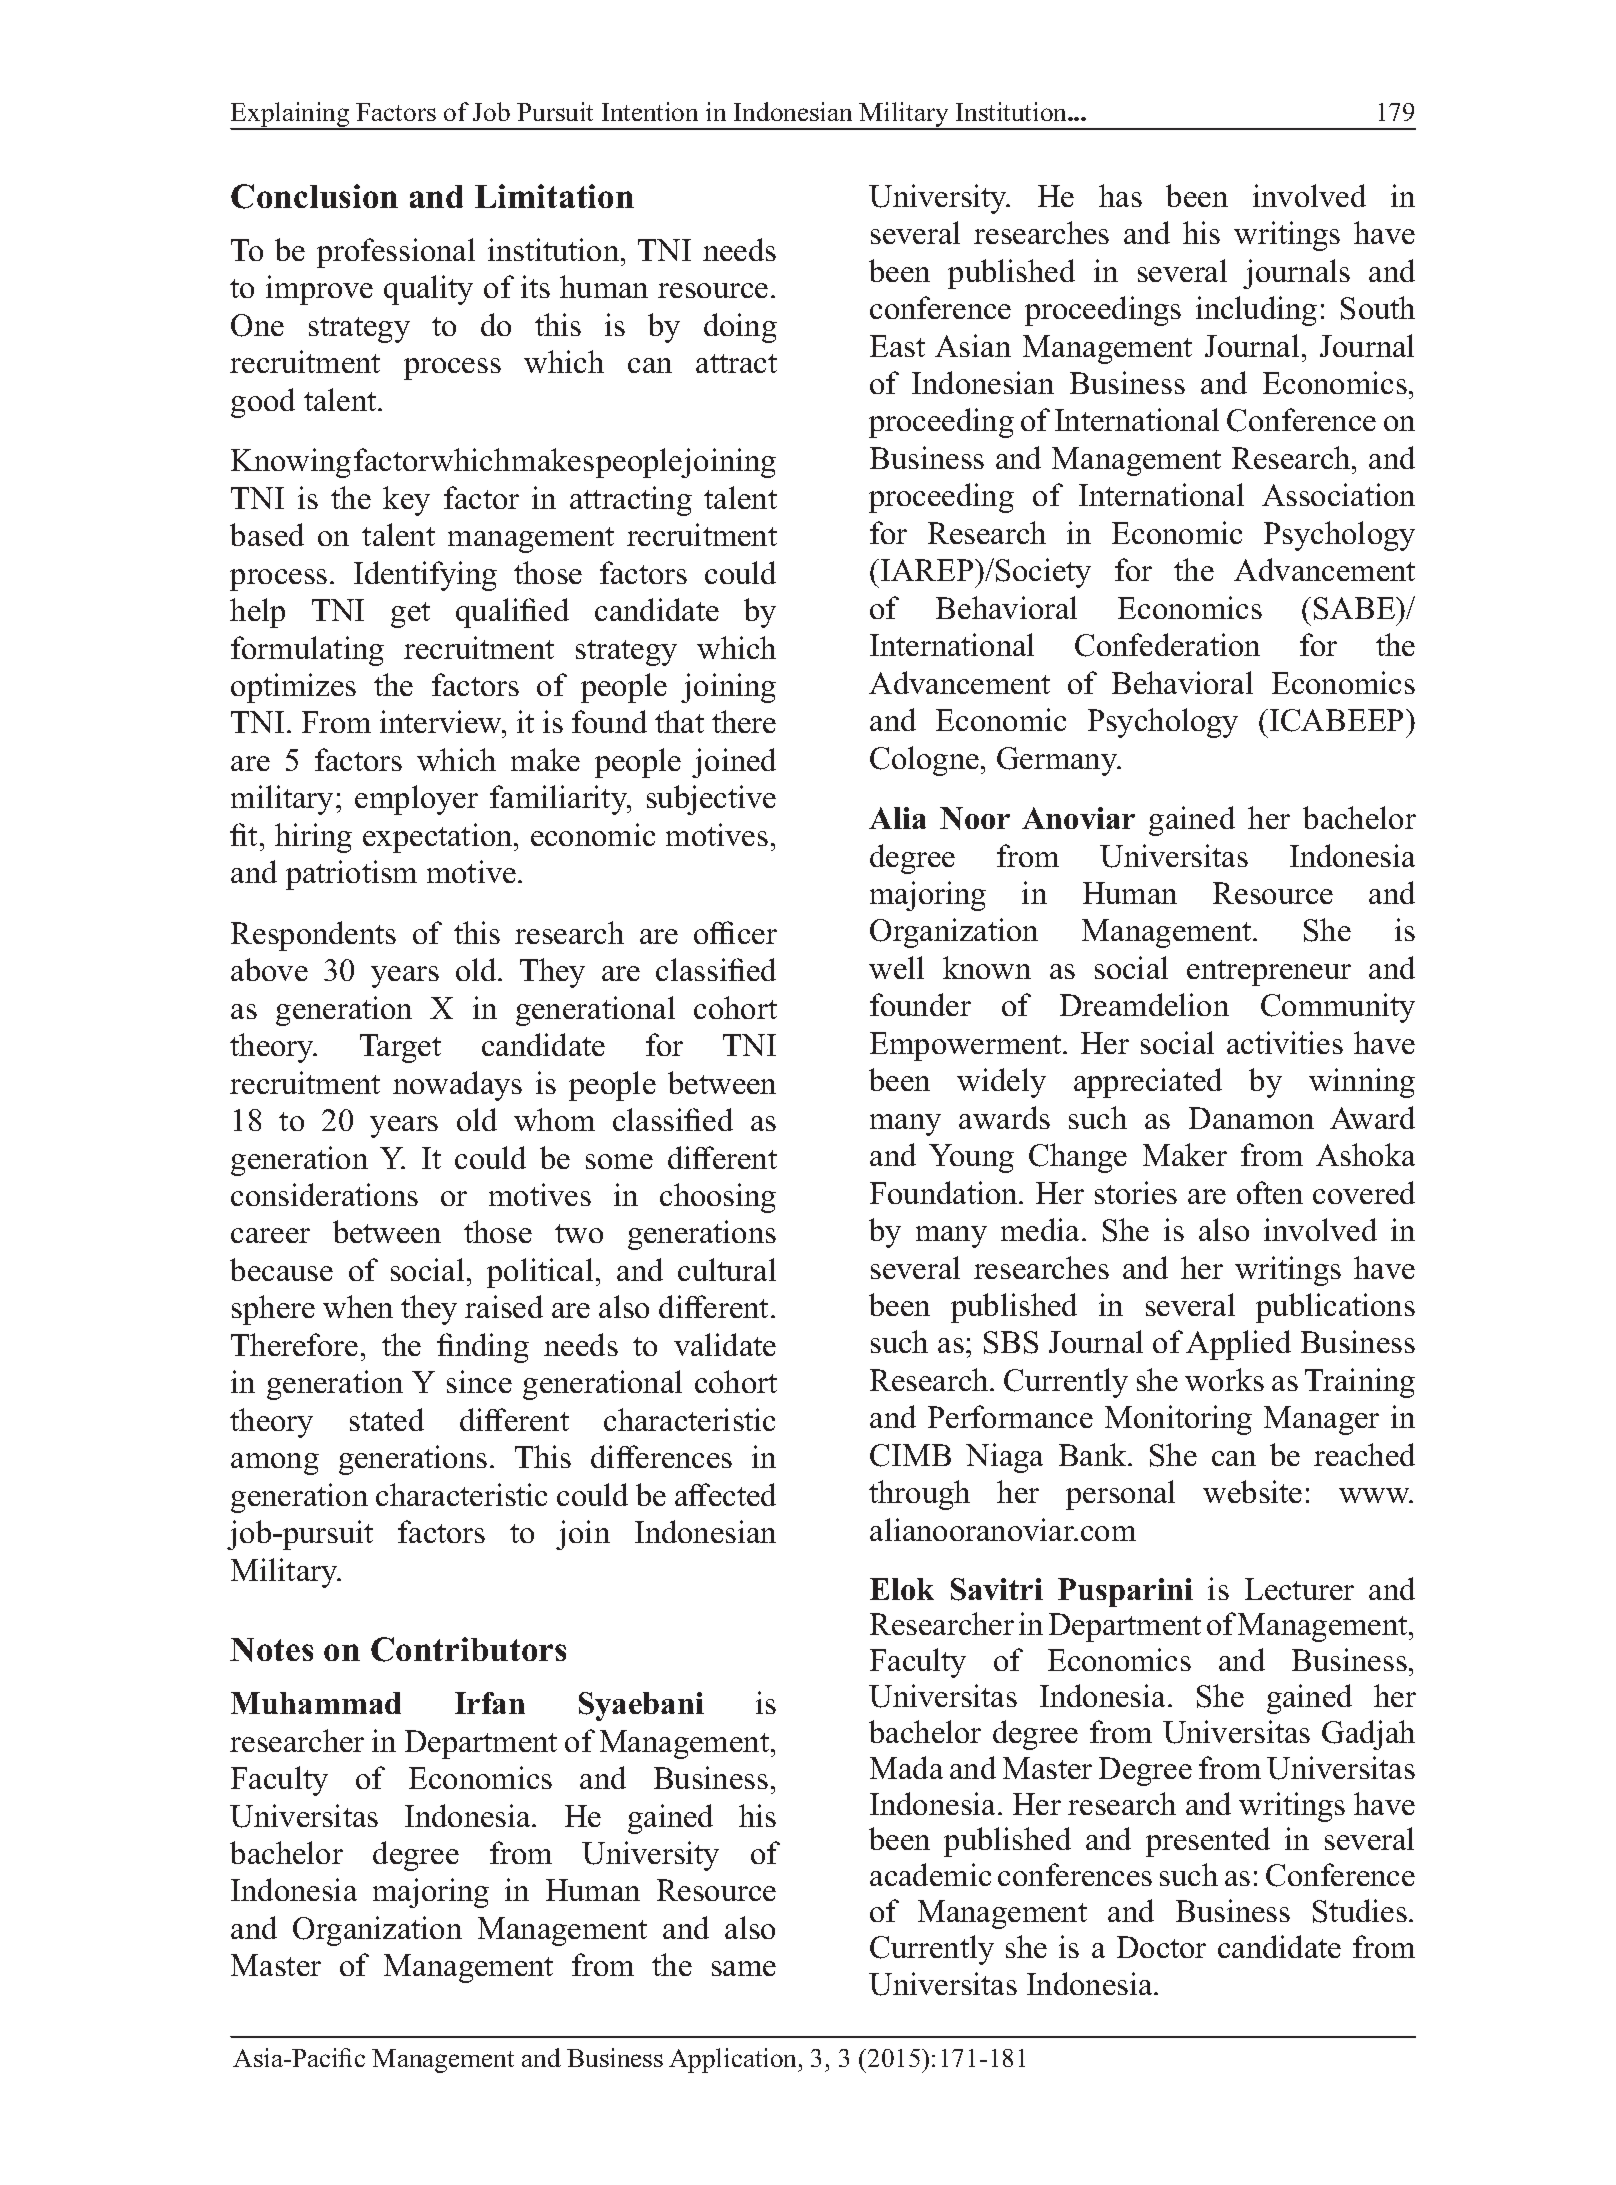  What do you see at coordinates (314, 196) in the screenshot?
I see `Conclusion` at bounding box center [314, 196].
